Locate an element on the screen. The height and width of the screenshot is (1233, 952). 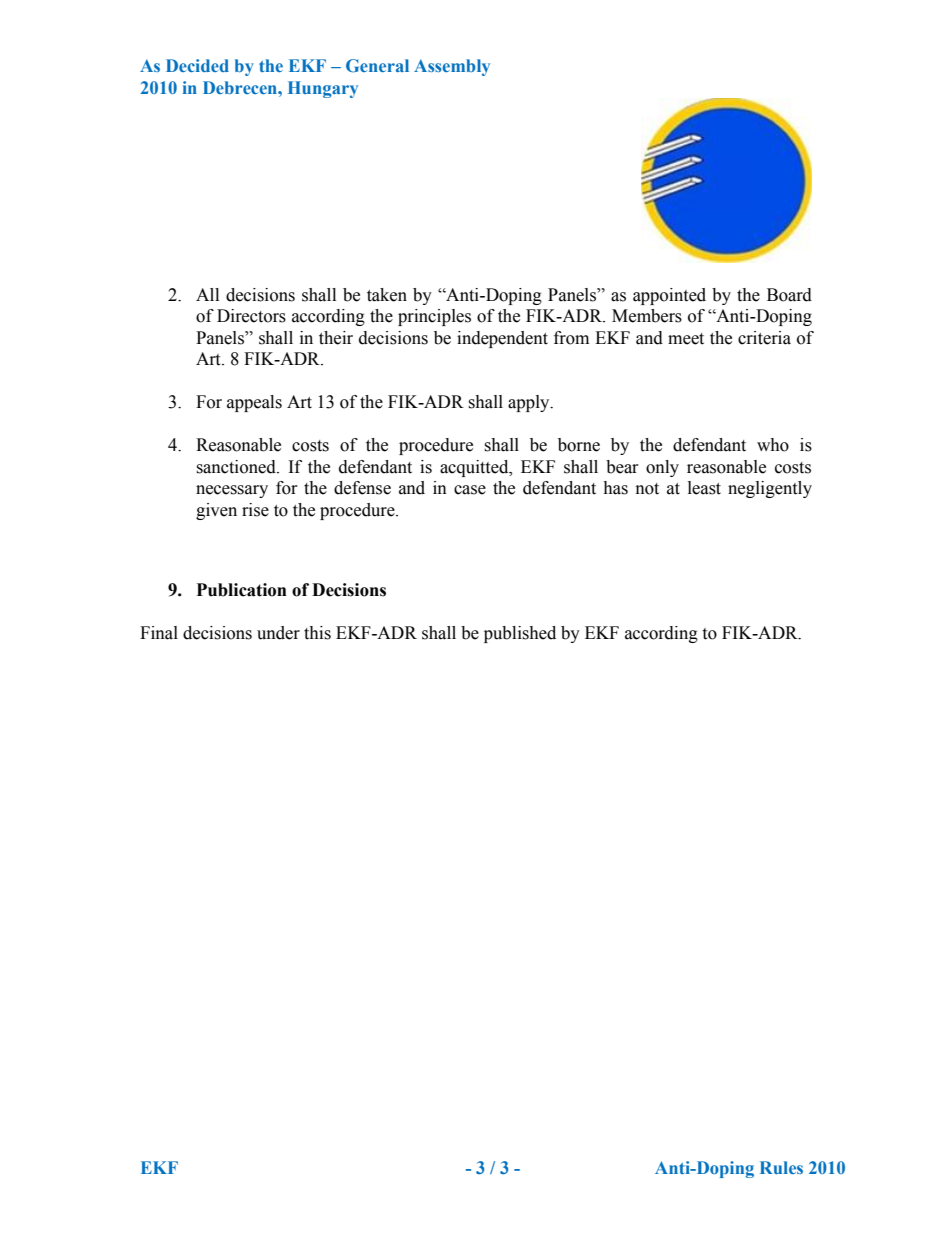
Publication is located at coordinates (242, 590).
